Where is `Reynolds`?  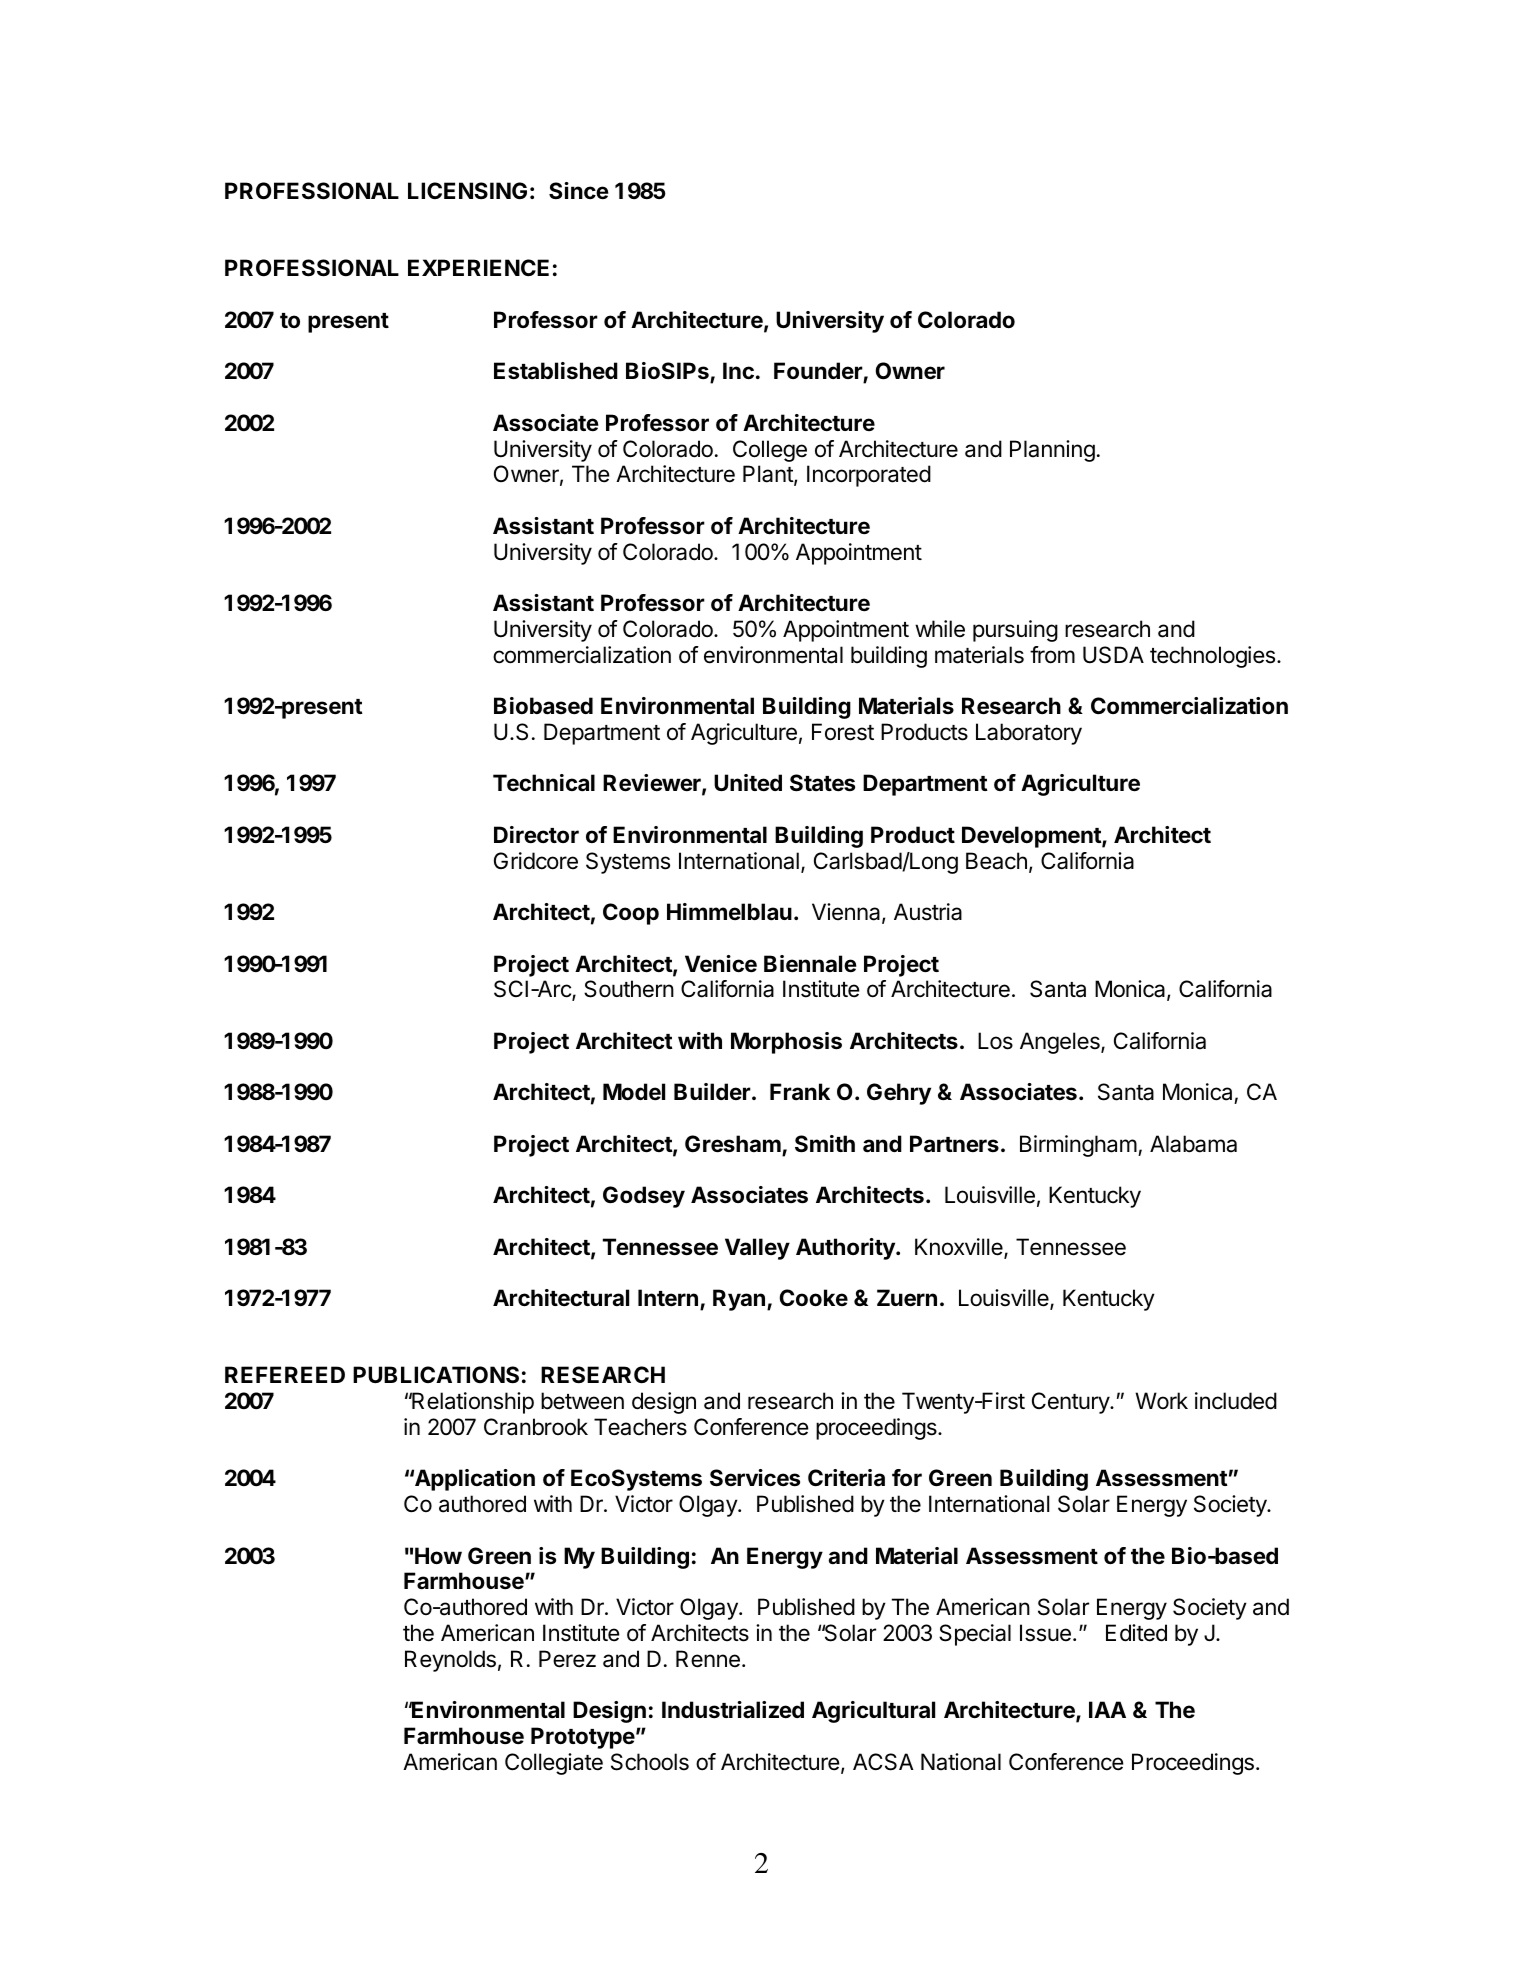 Reynolds is located at coordinates (450, 1661).
